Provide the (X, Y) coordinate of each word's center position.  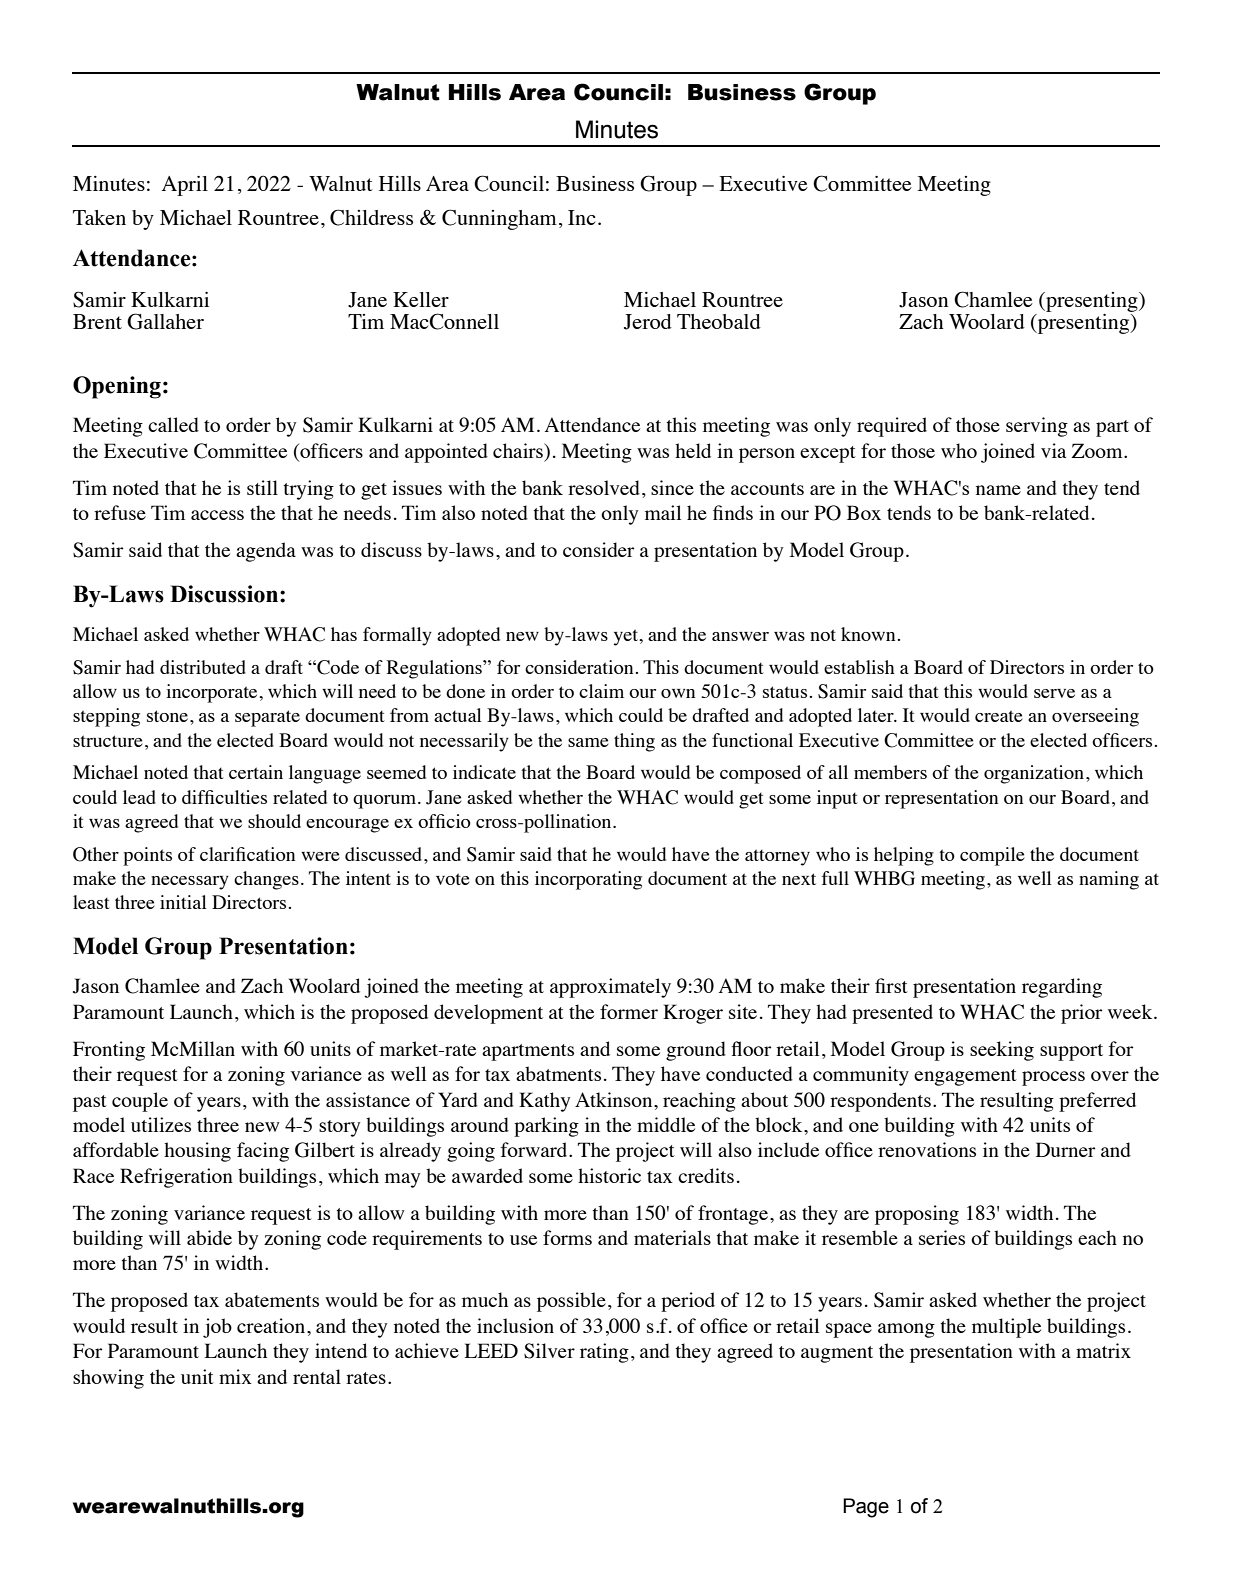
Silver (549, 1351)
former (629, 1011)
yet (627, 637)
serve (1054, 693)
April (185, 186)
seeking (1002, 1051)
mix (235, 1376)
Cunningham (499, 219)
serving (1037, 427)
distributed (203, 667)
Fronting (109, 1051)
